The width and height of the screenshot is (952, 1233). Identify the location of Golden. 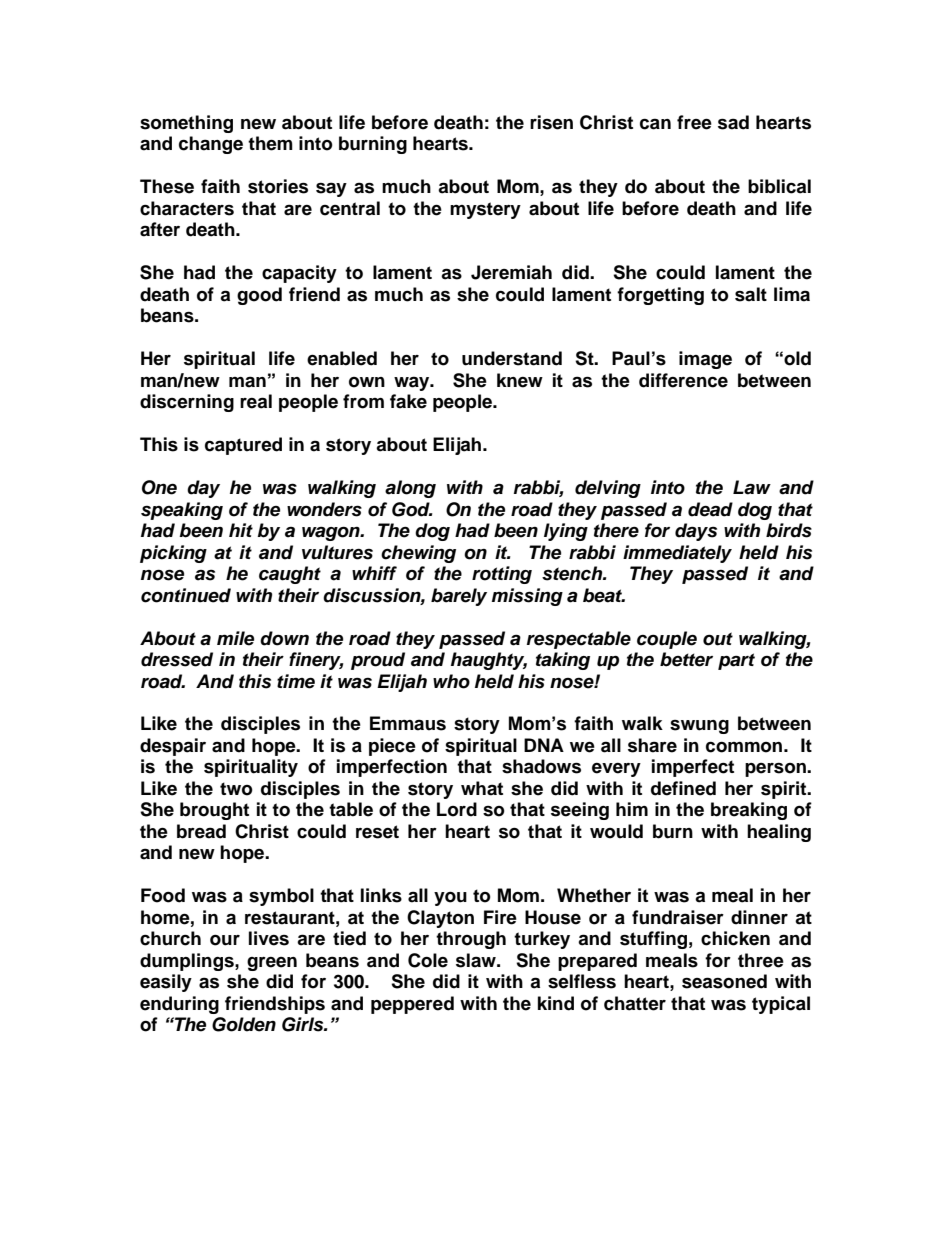
(244, 1024).
